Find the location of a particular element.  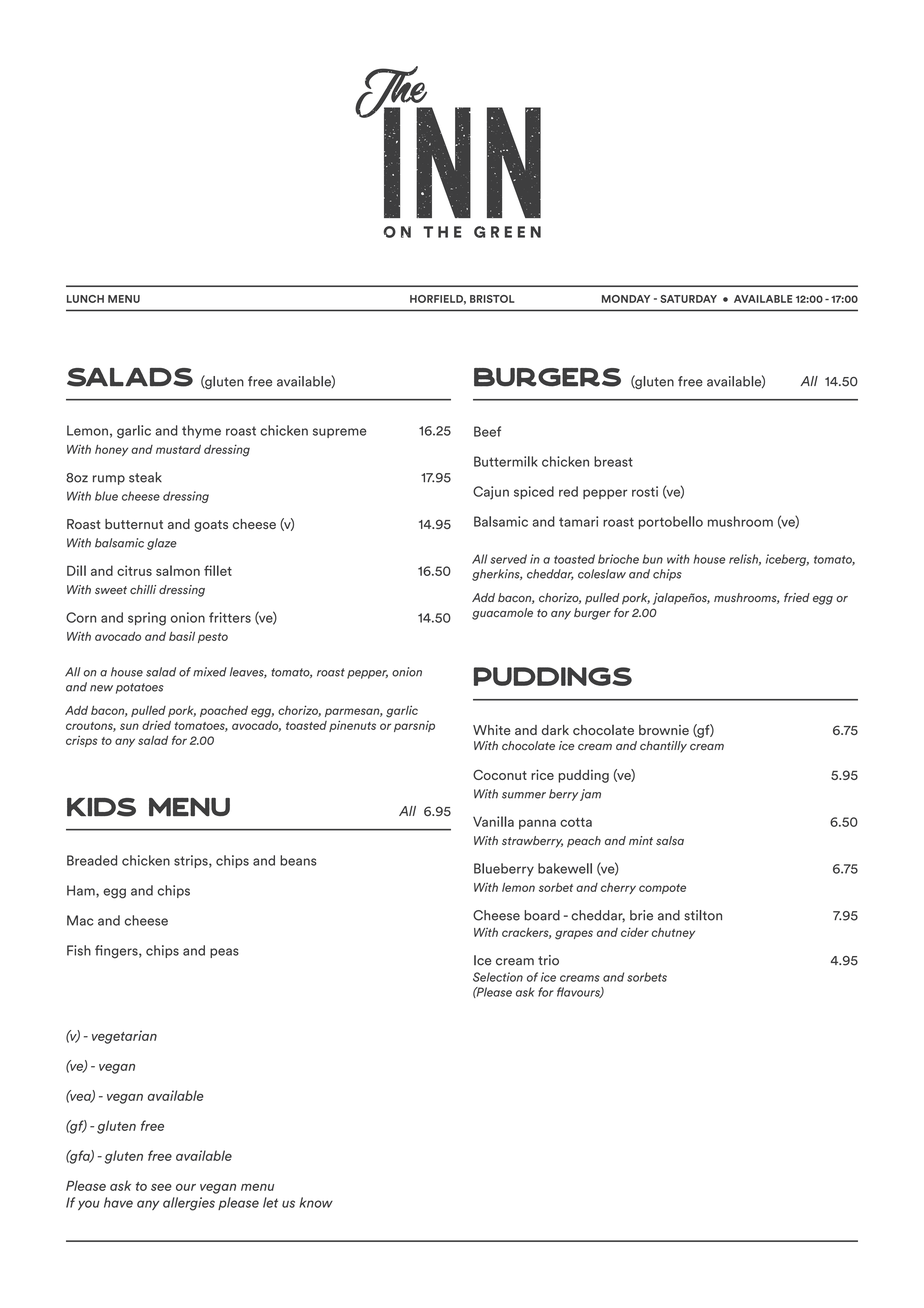

LUNCH is located at coordinates (85, 299).
